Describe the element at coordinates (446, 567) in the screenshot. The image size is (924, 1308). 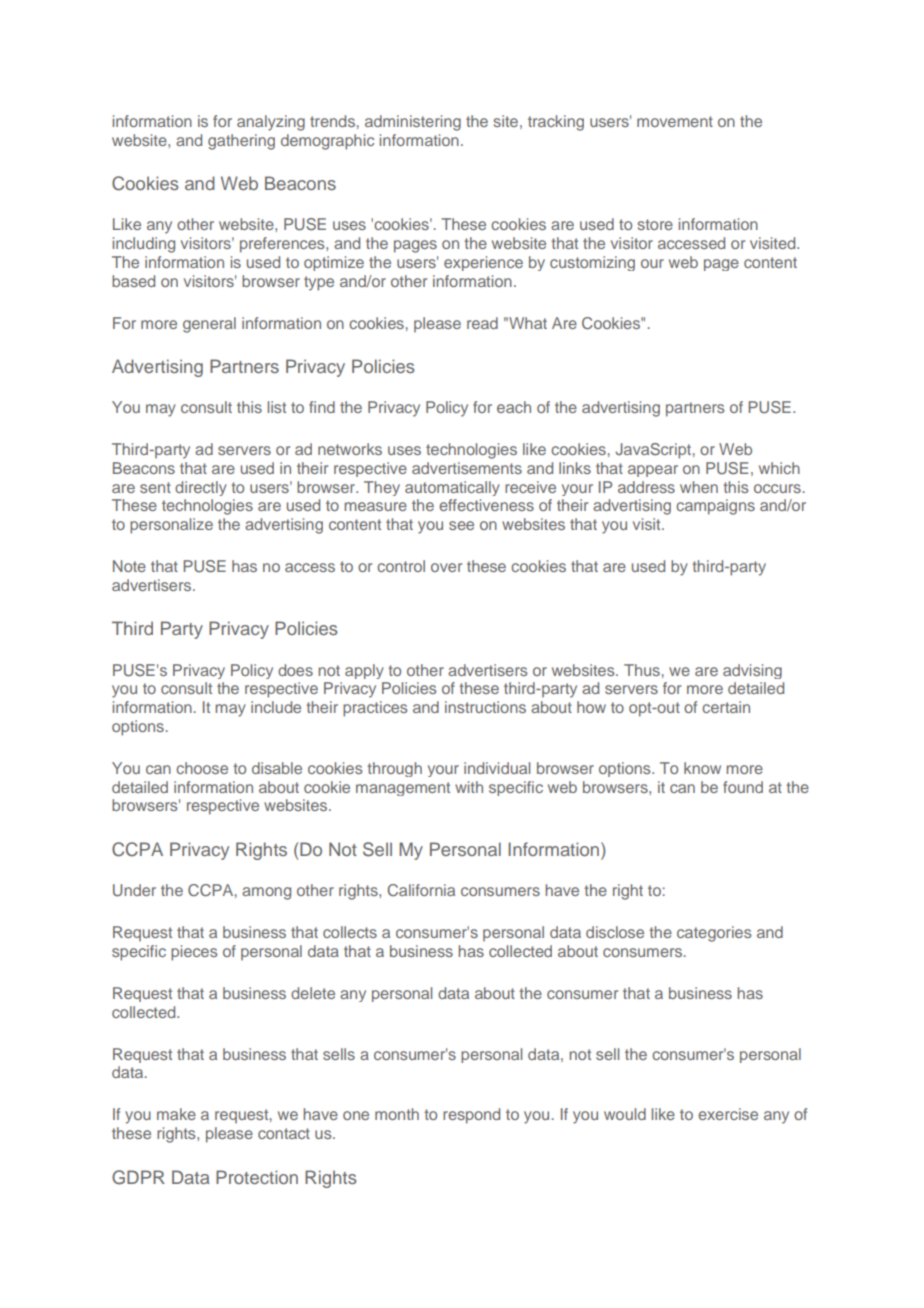
I see `over` at that location.
